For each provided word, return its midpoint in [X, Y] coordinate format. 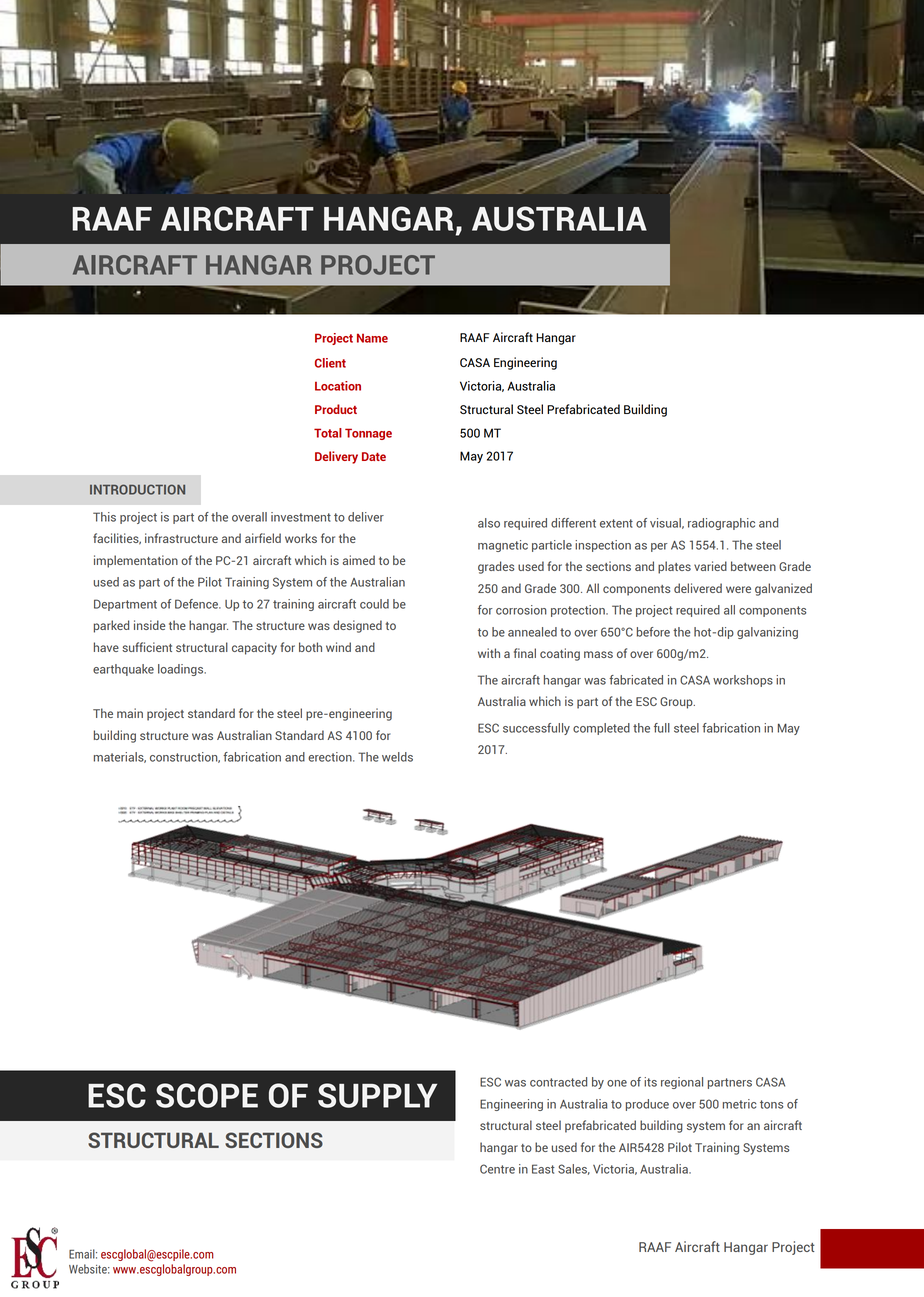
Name [372, 338]
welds [397, 757]
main [130, 713]
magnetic [503, 546]
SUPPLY [377, 1095]
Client [330, 363]
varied [710, 566]
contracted [558, 1082]
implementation [136, 561]
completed [601, 729]
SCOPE [207, 1095]
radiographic [721, 524]
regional [682, 1083]
